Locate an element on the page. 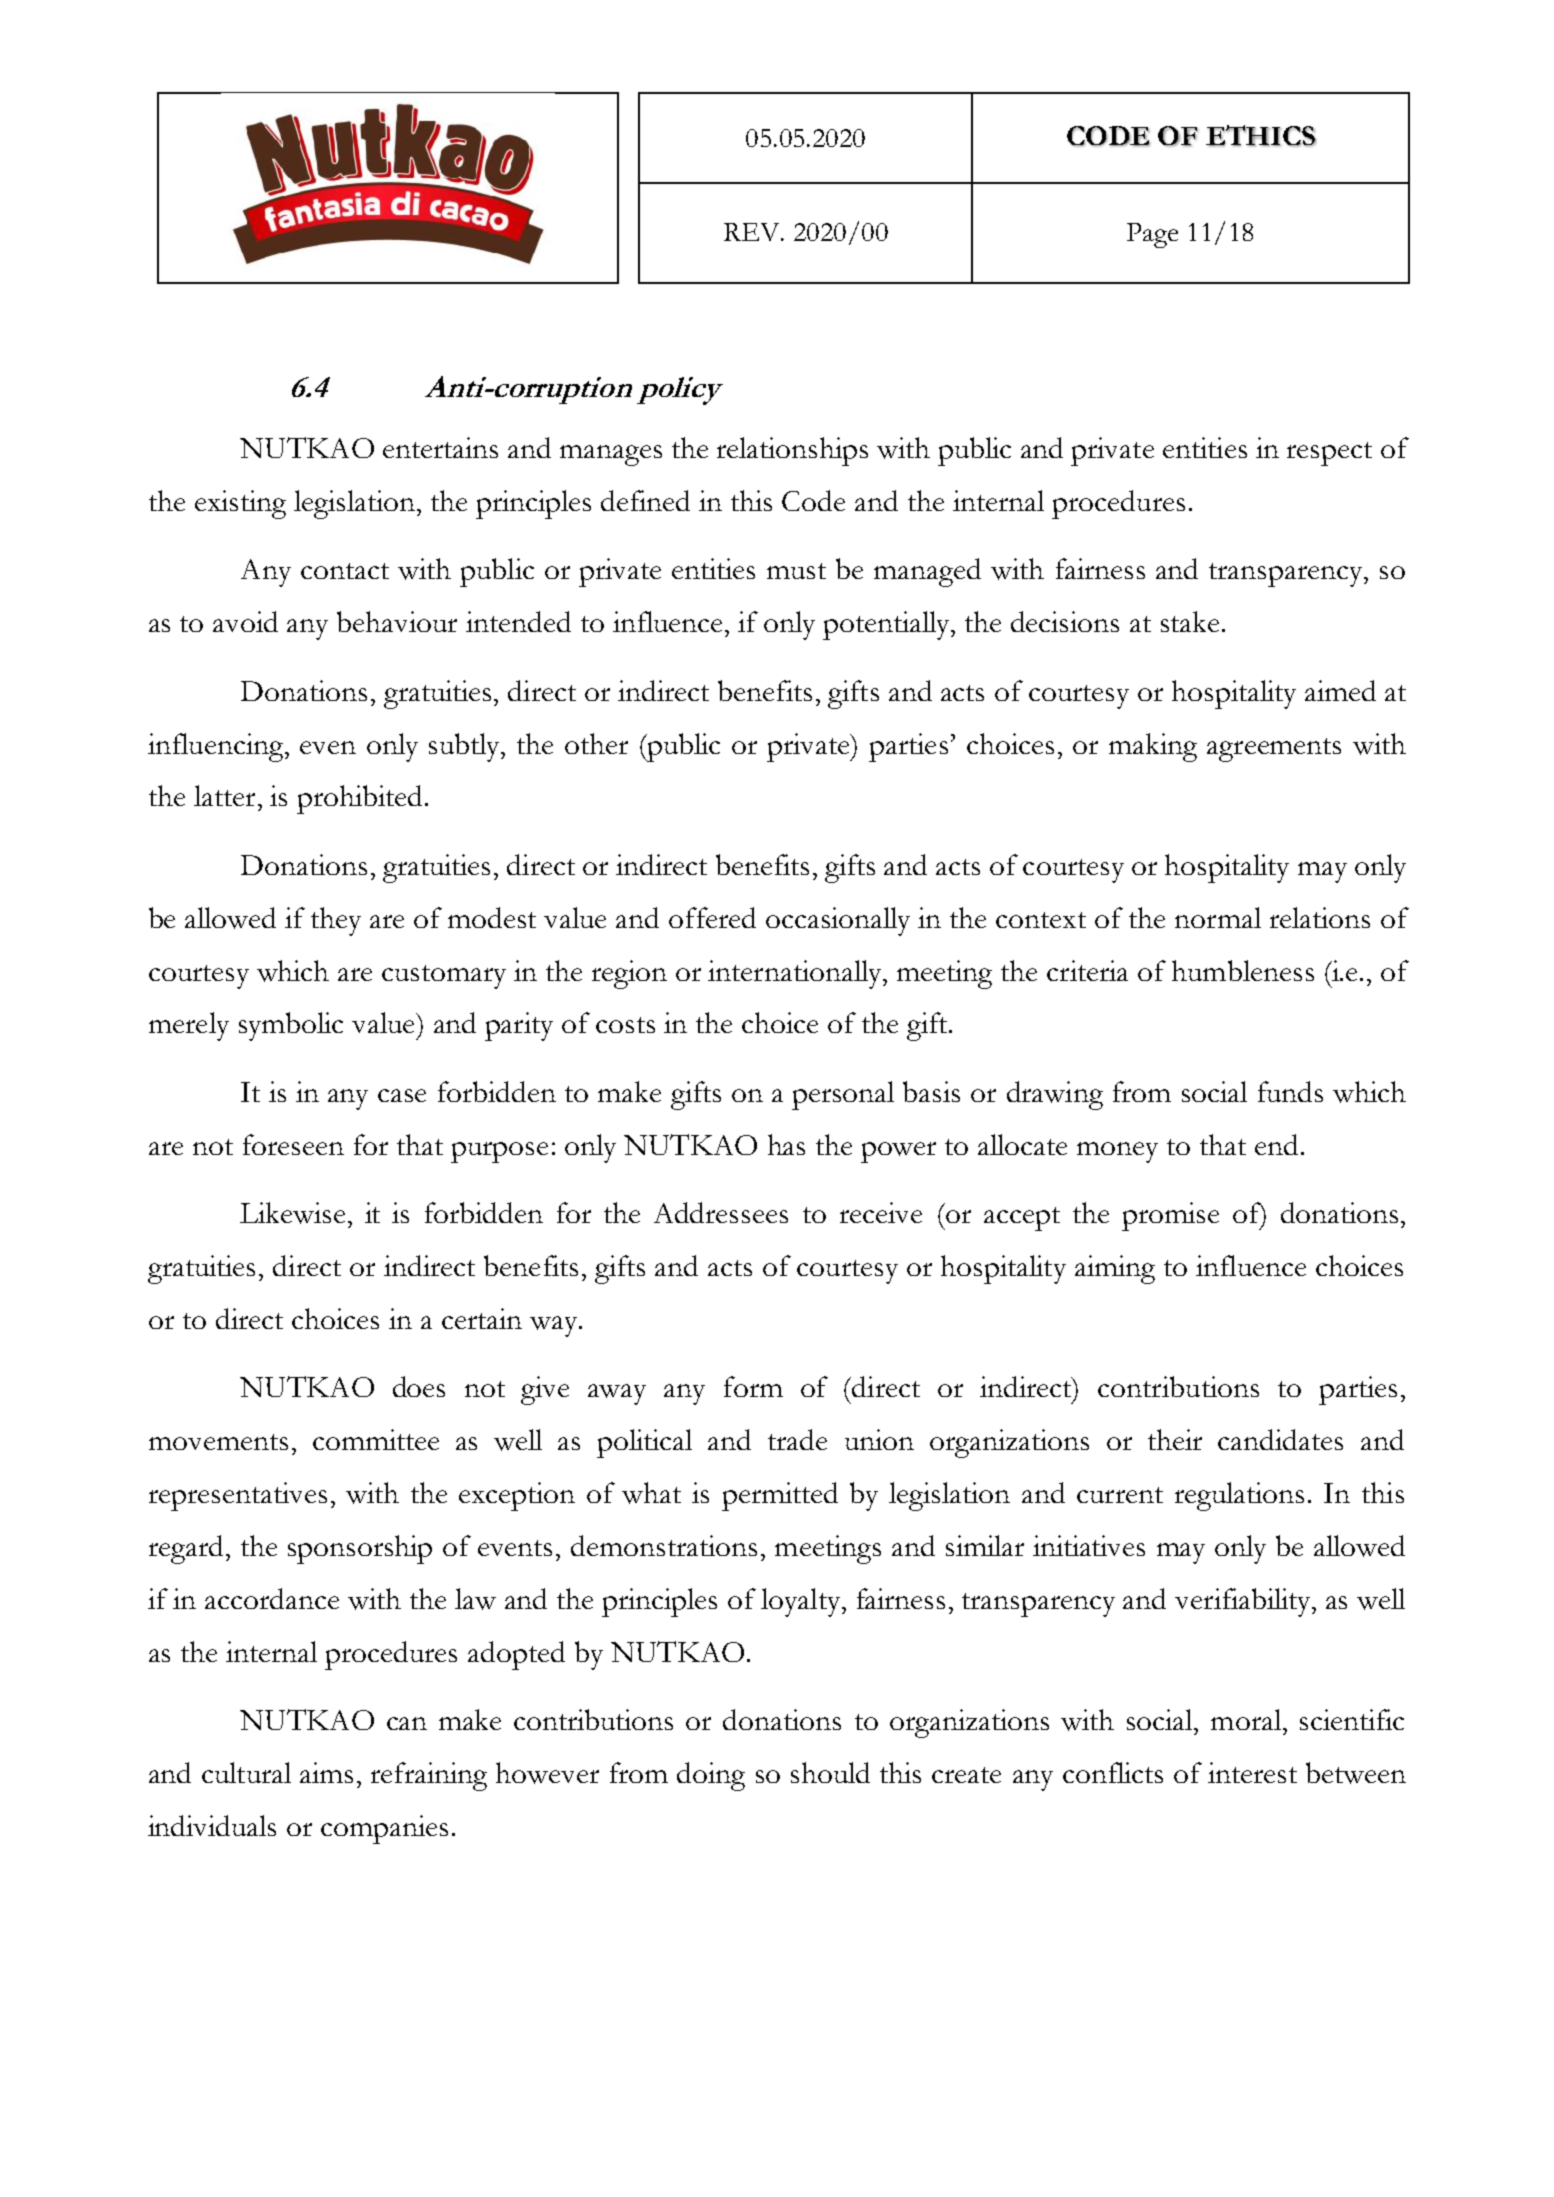 This document has width=1554, height=2197. humbleness is located at coordinates (1243, 970).
